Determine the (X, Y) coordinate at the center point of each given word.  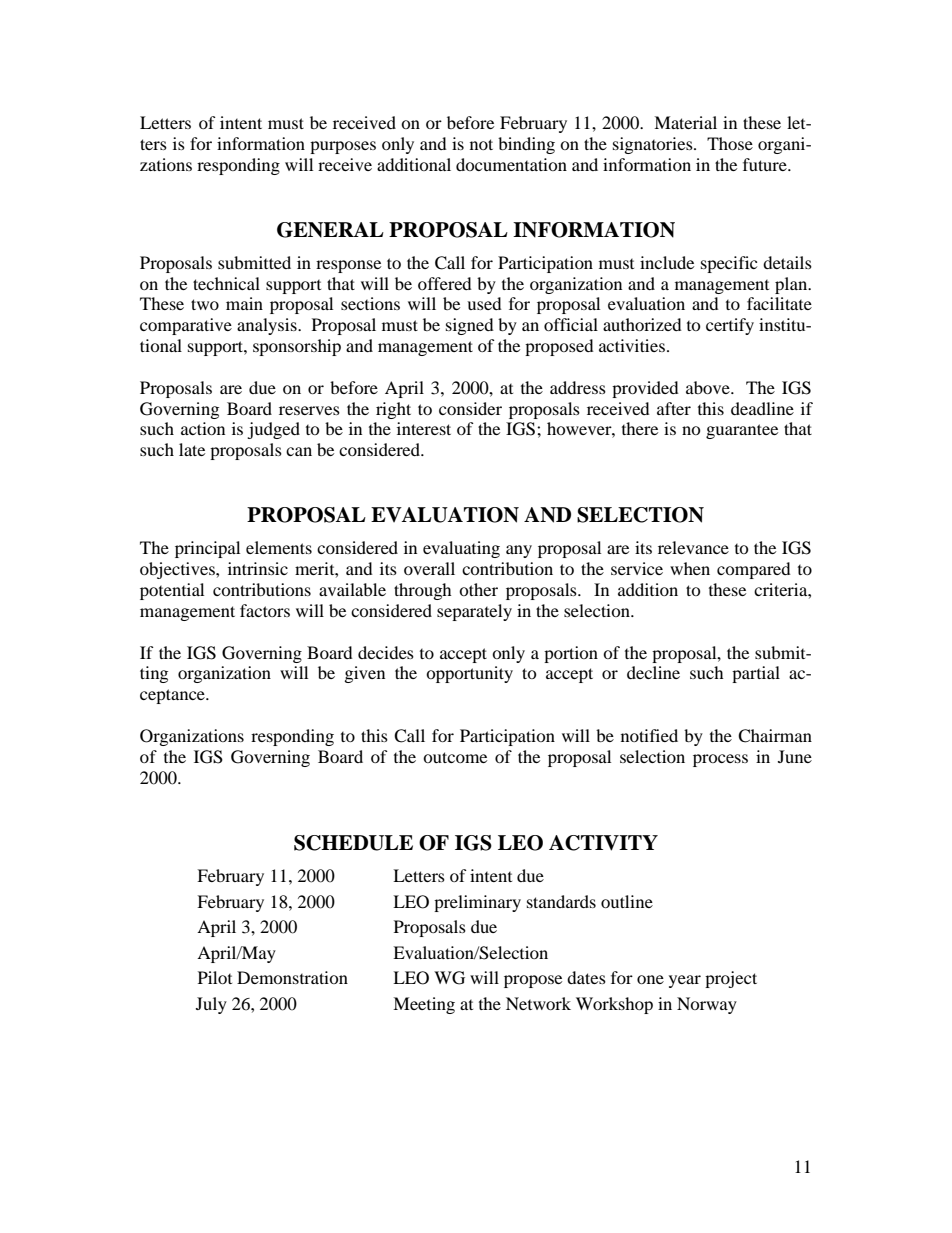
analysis (268, 326)
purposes (343, 147)
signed (470, 326)
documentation (511, 164)
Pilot (215, 977)
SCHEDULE (353, 843)
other (478, 589)
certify (730, 326)
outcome (455, 757)
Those (730, 143)
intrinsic (258, 568)
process (720, 760)
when (690, 568)
